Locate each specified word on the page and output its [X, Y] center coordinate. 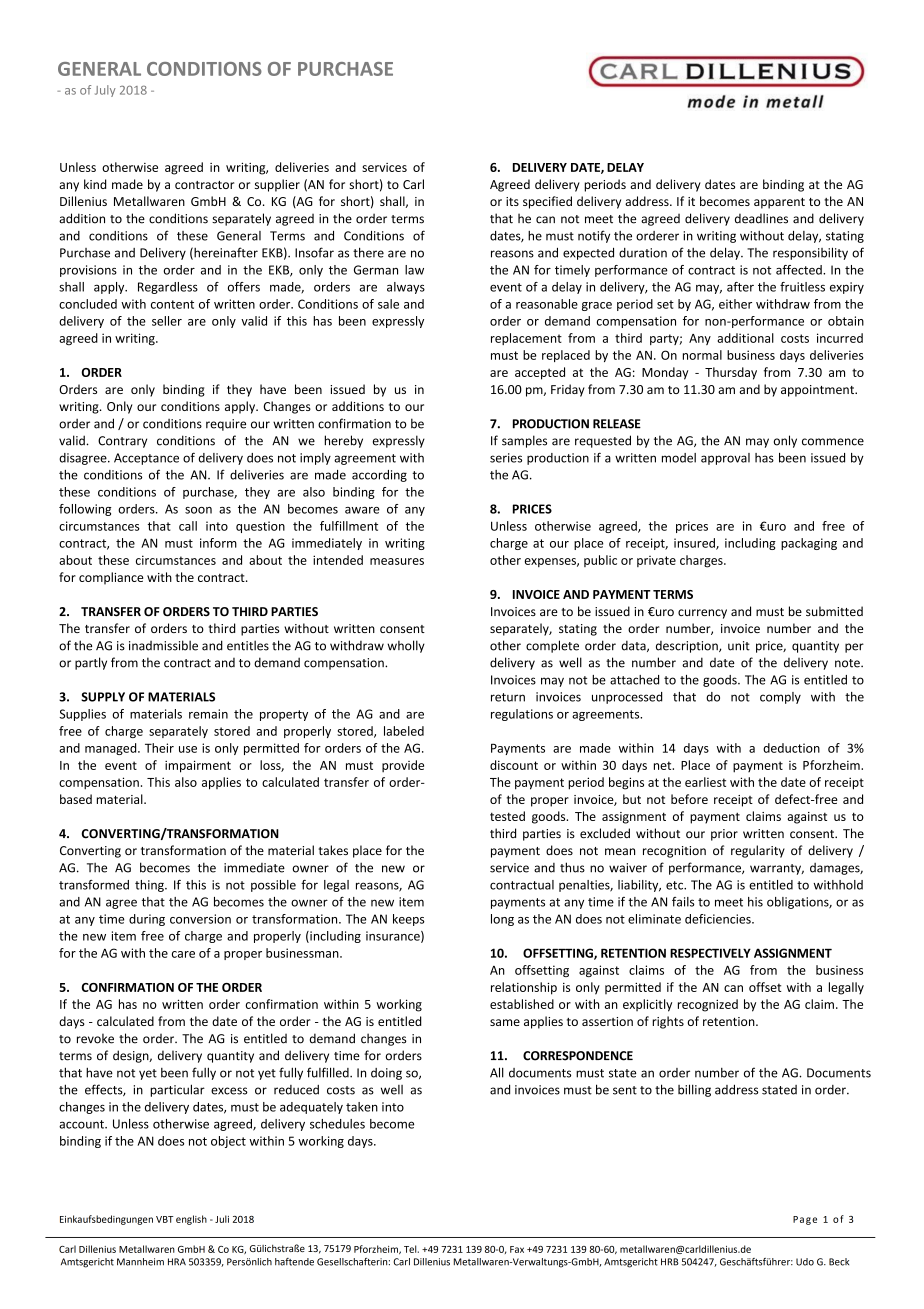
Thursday [731, 373]
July [105, 91]
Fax [517, 1249]
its [512, 201]
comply [780, 698]
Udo [805, 1262]
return [508, 697]
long [502, 920]
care [183, 954]
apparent [779, 203]
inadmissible [163, 645]
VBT [164, 1219]
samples [524, 441]
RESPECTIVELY [710, 953]
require [226, 425]
